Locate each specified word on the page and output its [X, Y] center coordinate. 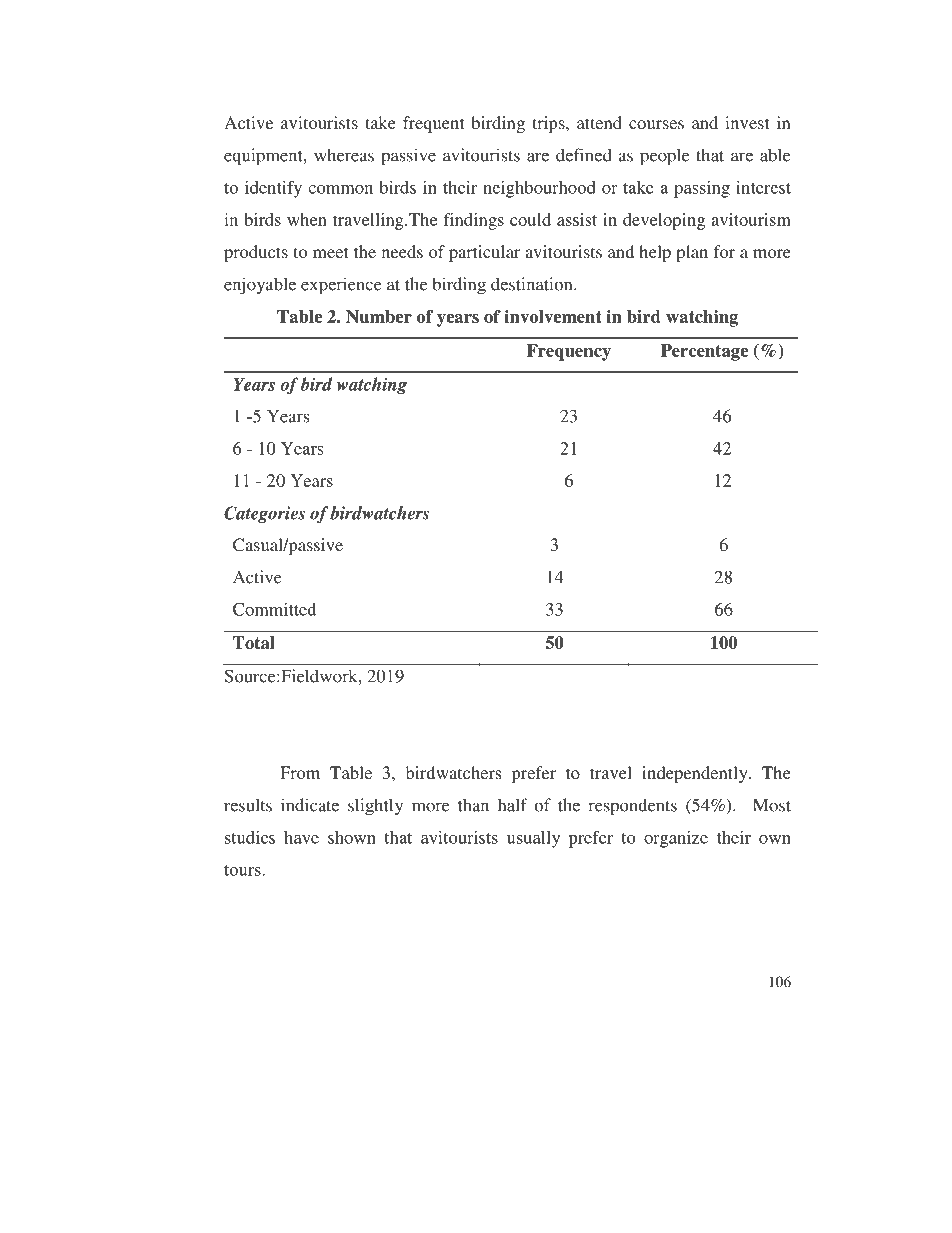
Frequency [569, 352]
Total [254, 643]
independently [696, 774]
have [301, 837]
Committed [274, 609]
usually [533, 839]
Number [379, 316]
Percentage [704, 352]
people [664, 157]
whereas [344, 155]
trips [549, 124]
